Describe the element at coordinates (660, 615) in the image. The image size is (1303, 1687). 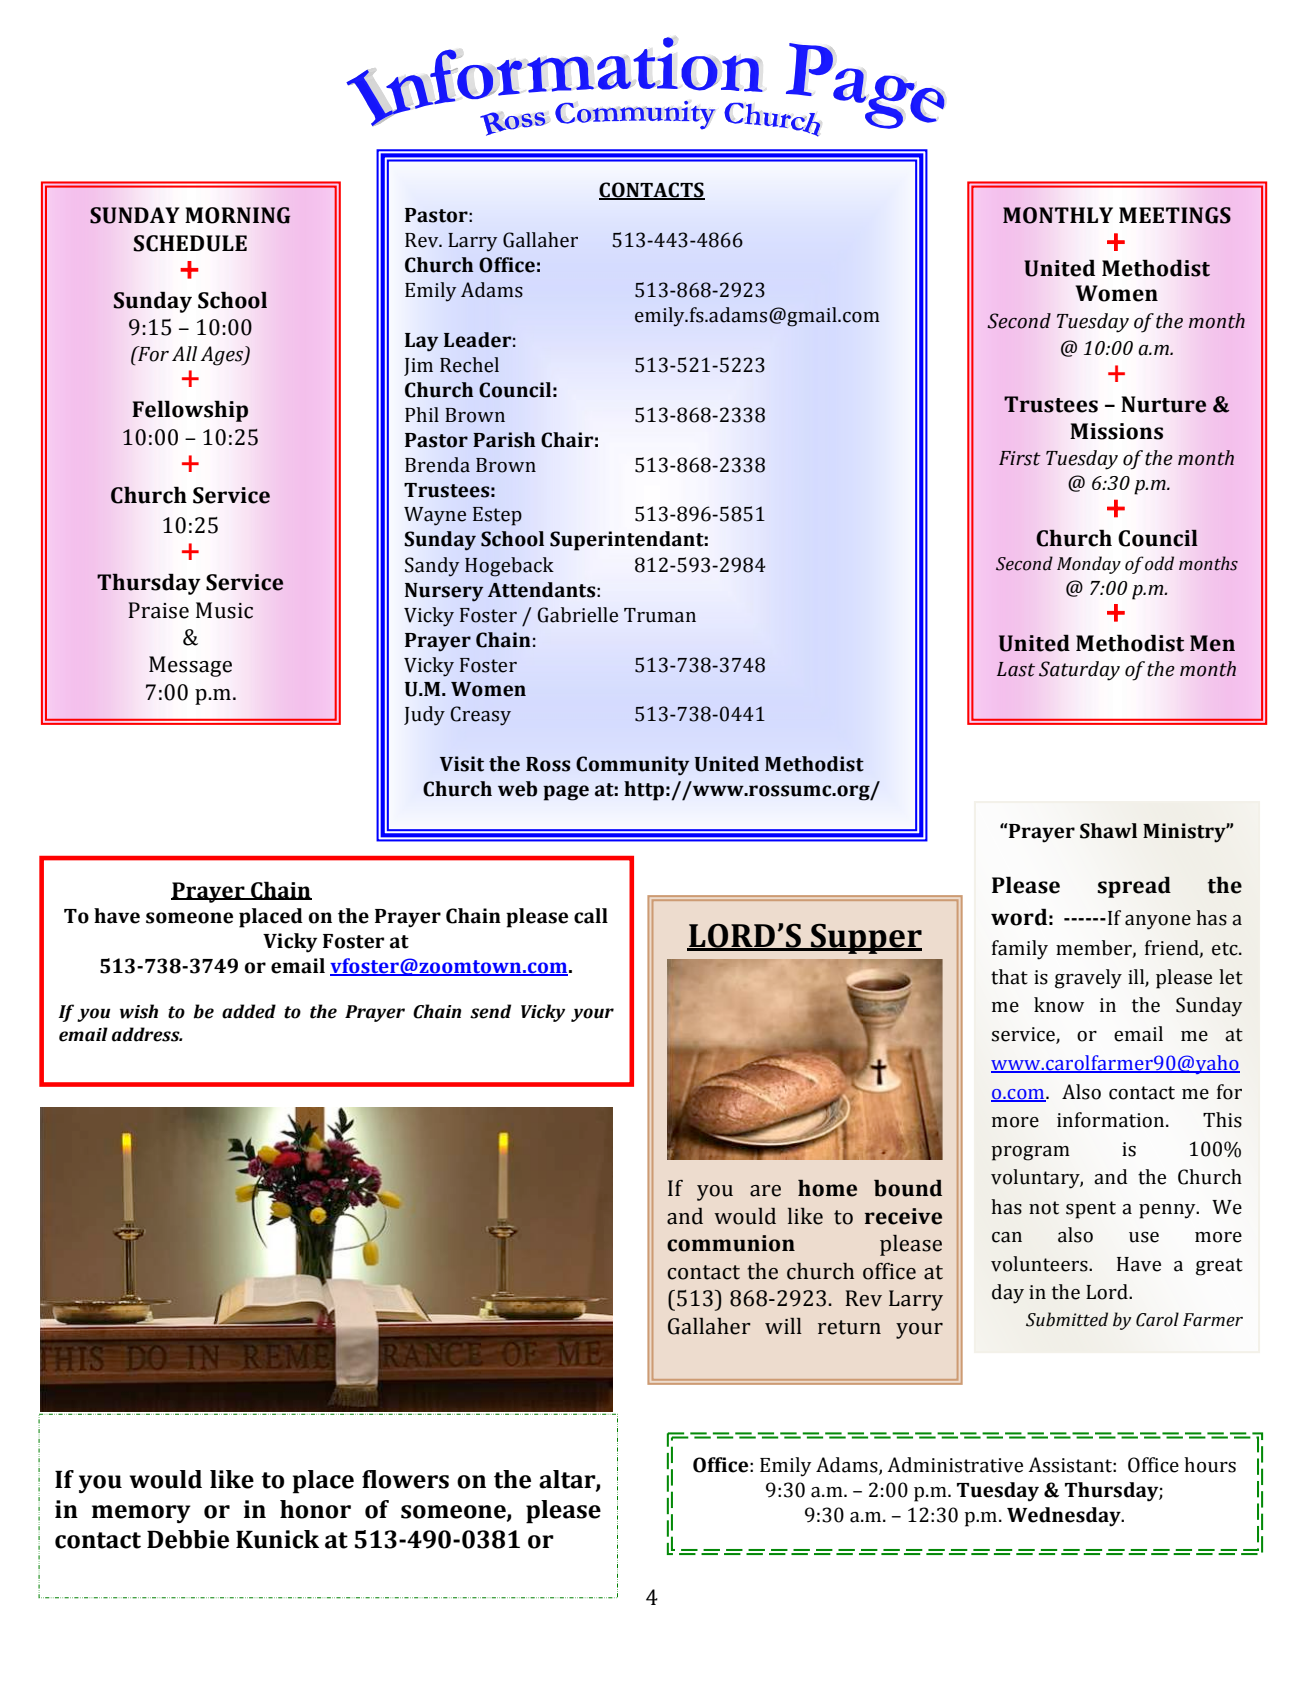
I see `Truman` at that location.
